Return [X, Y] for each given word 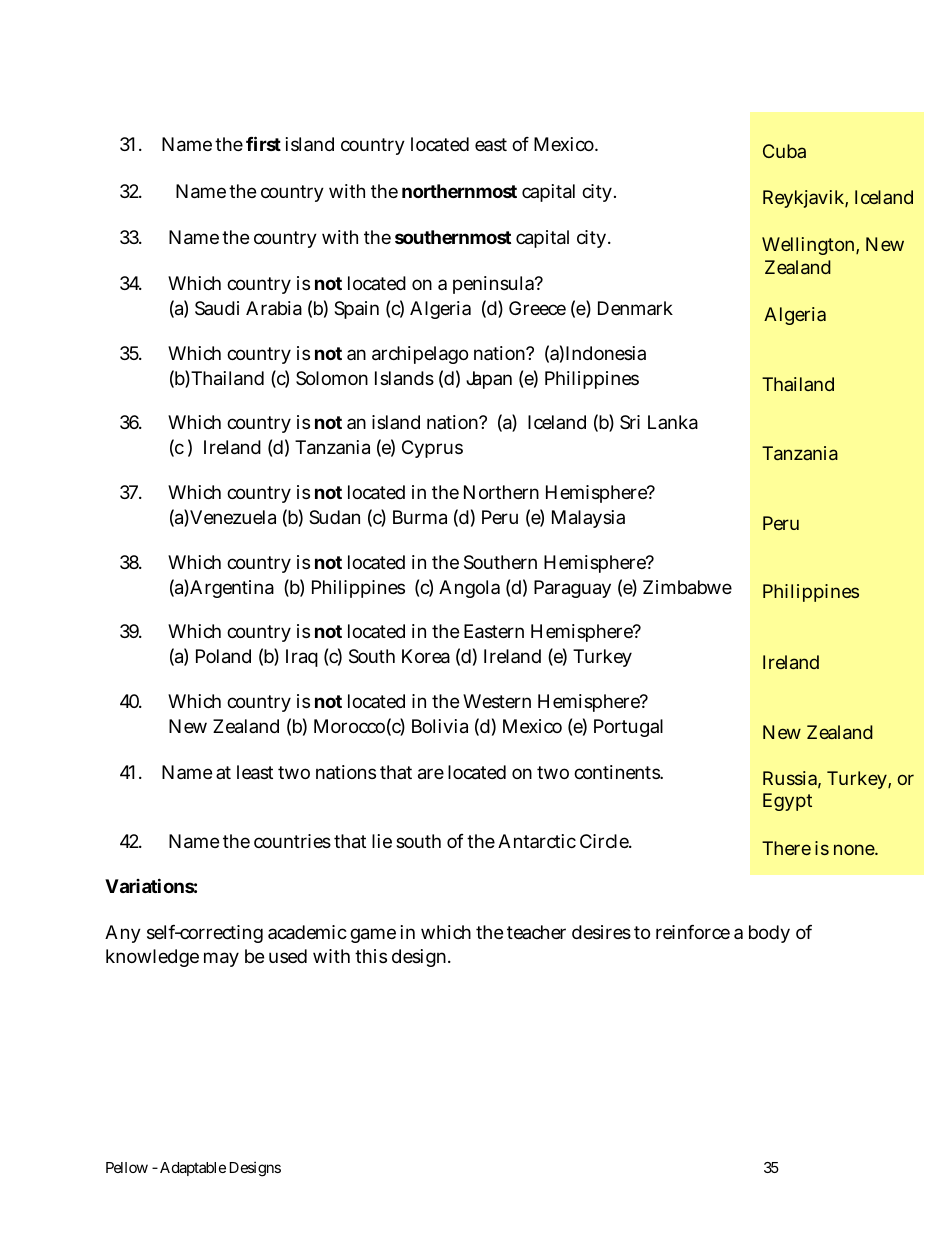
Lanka [673, 422]
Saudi [217, 308]
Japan [489, 380]
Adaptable [193, 1169]
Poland [223, 656]
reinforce [693, 932]
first [263, 143]
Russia [792, 779]
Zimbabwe [687, 587]
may [221, 959]
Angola [469, 589]
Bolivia [440, 726]
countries [292, 841]
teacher [536, 932]
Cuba [784, 151]
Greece [537, 308]
